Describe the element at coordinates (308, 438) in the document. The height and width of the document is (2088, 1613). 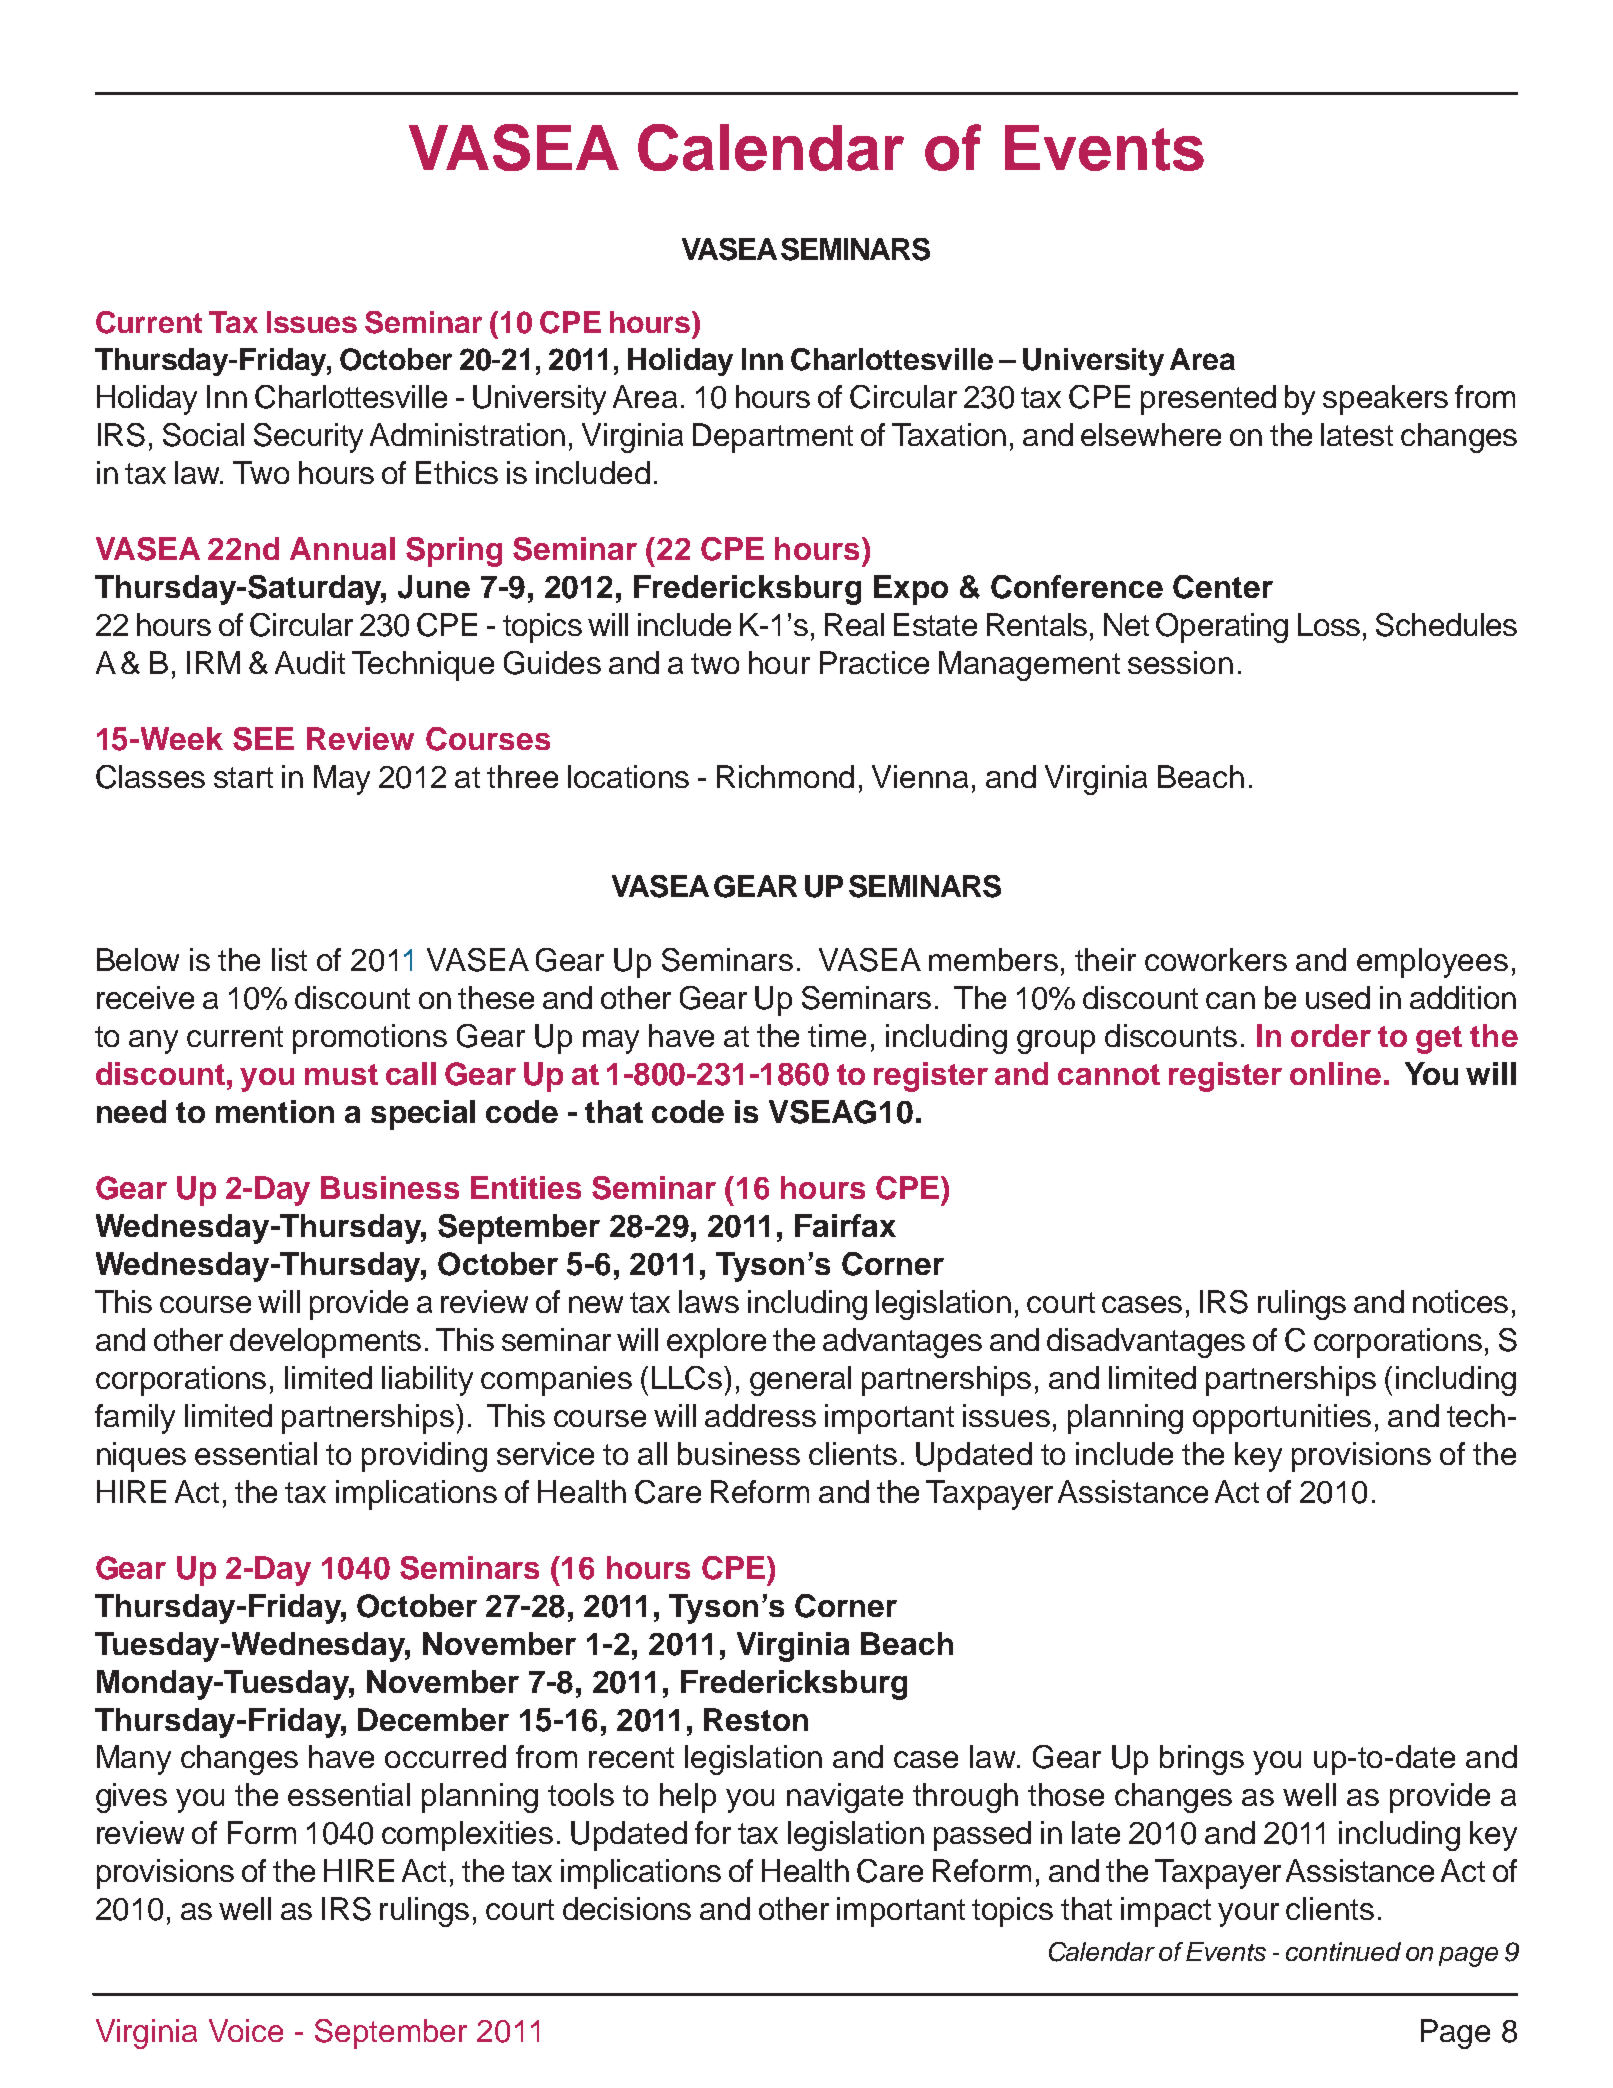
I see `Security` at that location.
